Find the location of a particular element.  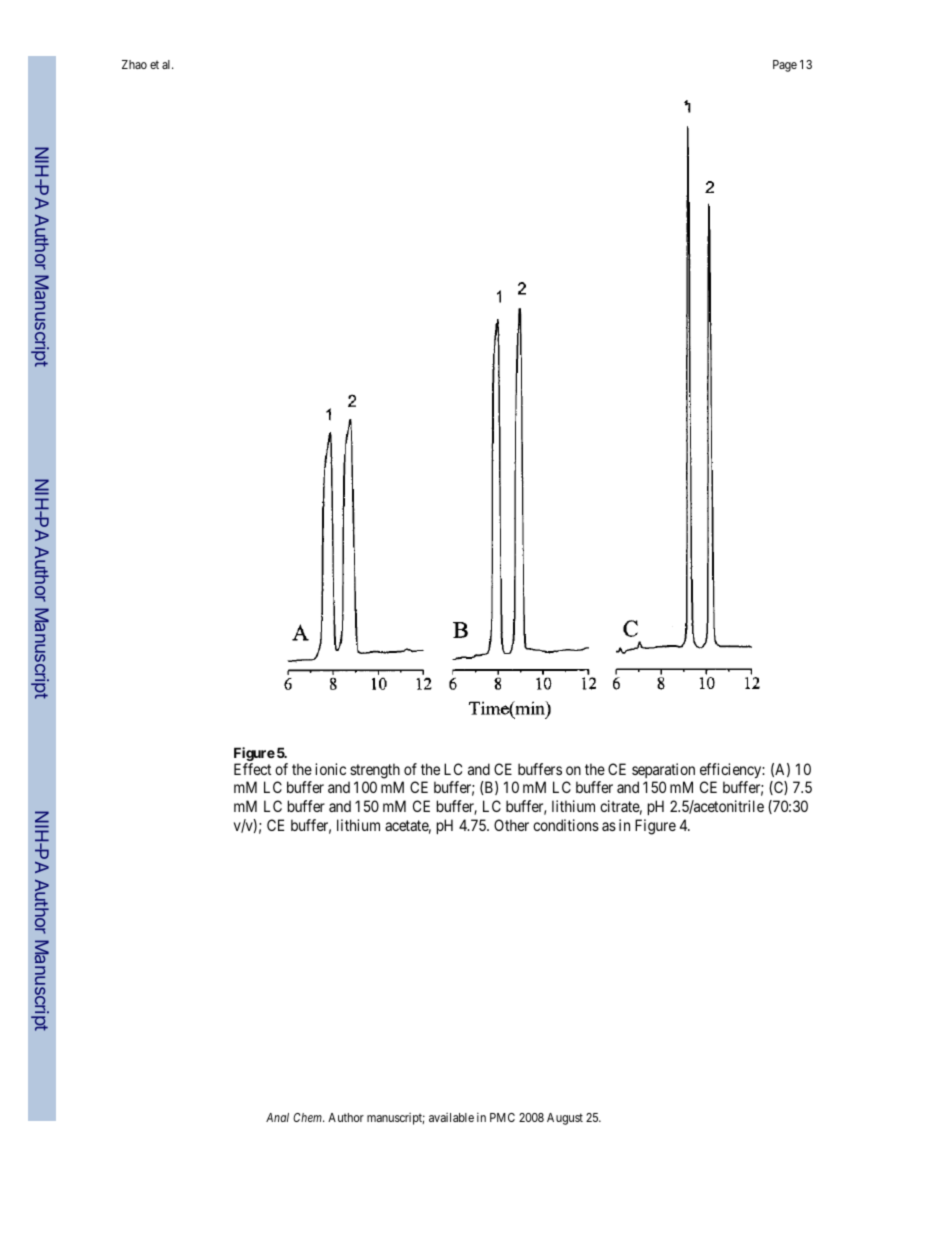

Anal is located at coordinates (277, 1117).
